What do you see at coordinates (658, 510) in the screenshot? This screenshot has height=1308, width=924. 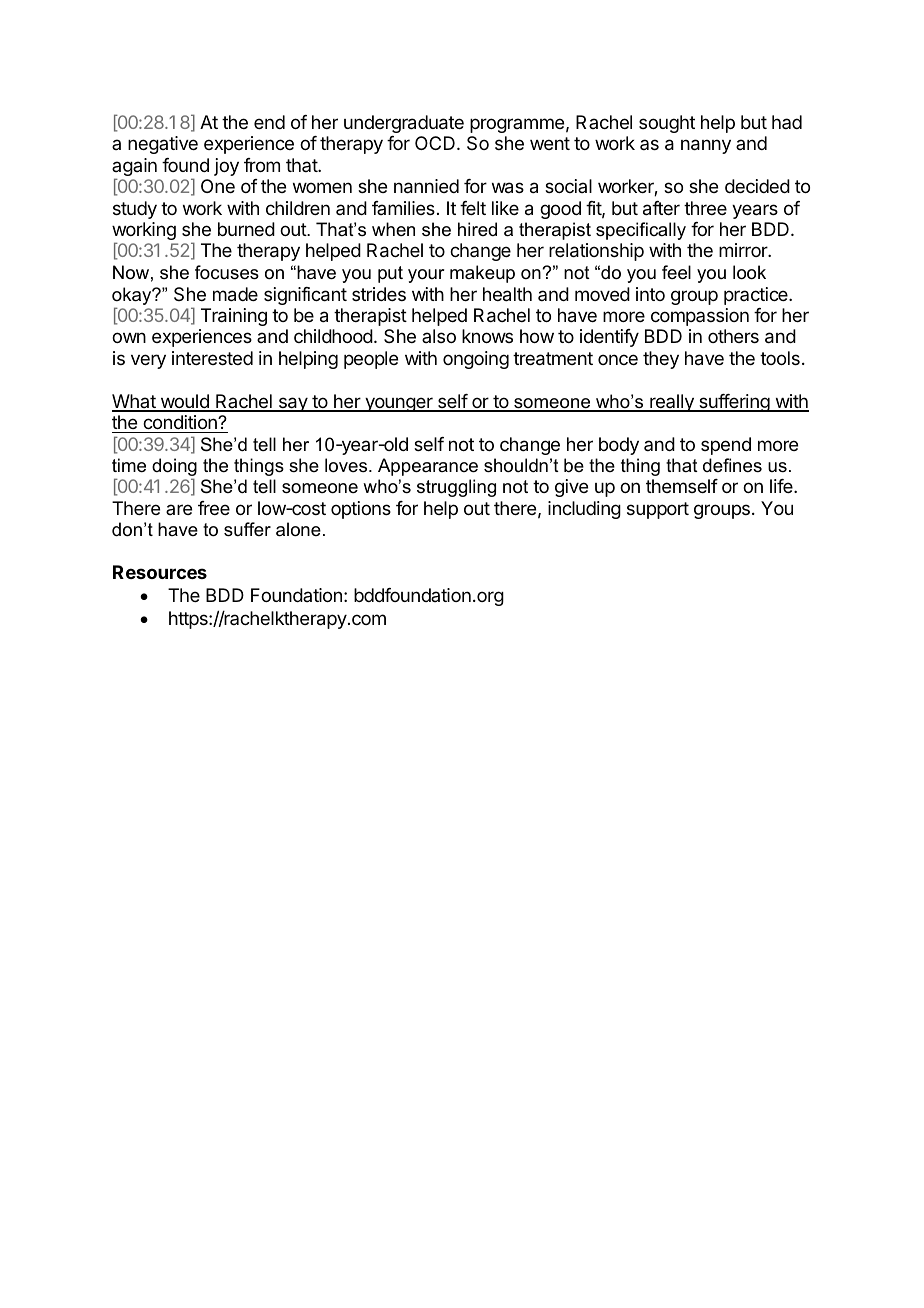 I see `support` at bounding box center [658, 510].
